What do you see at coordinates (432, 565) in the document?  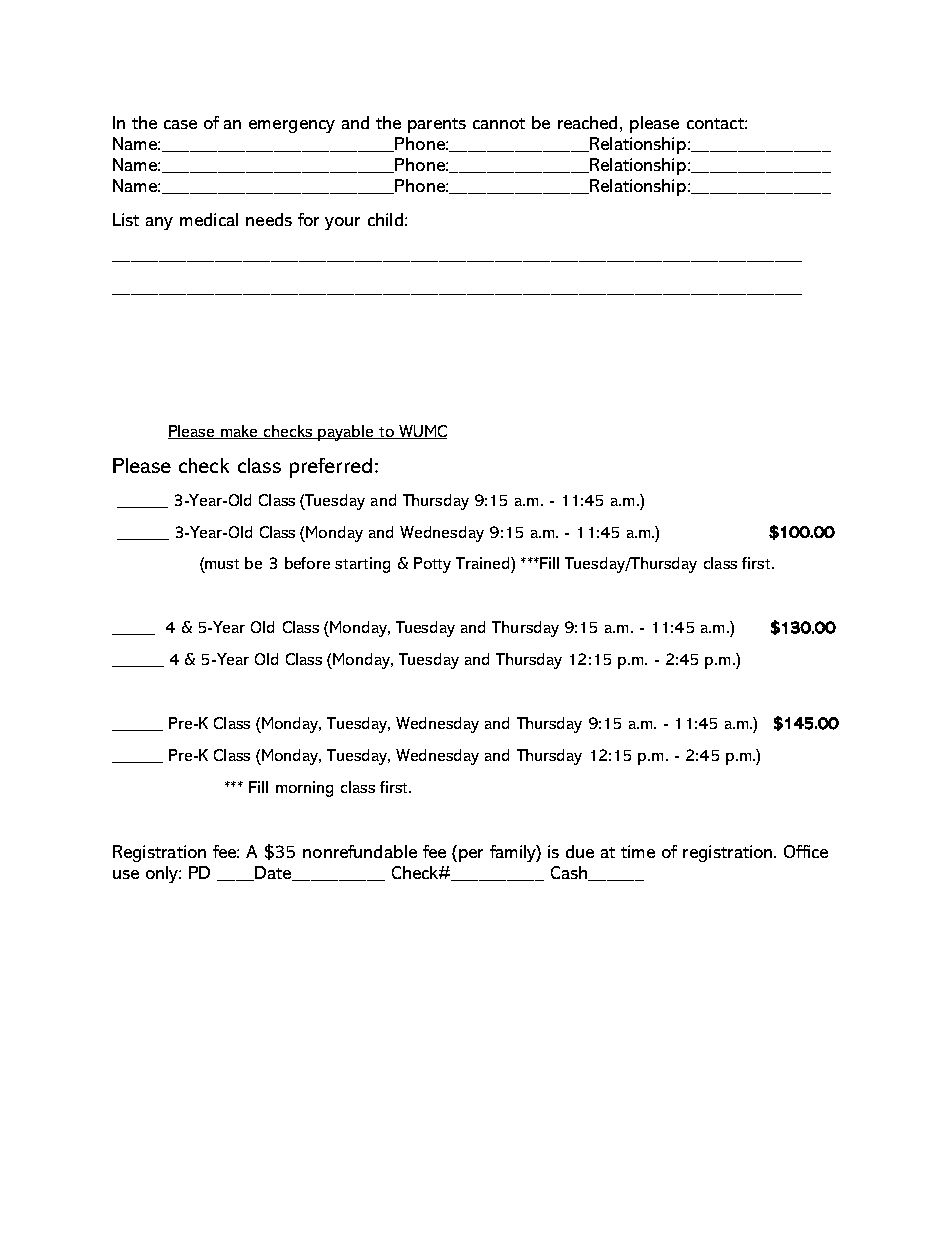 I see `Potty` at bounding box center [432, 565].
